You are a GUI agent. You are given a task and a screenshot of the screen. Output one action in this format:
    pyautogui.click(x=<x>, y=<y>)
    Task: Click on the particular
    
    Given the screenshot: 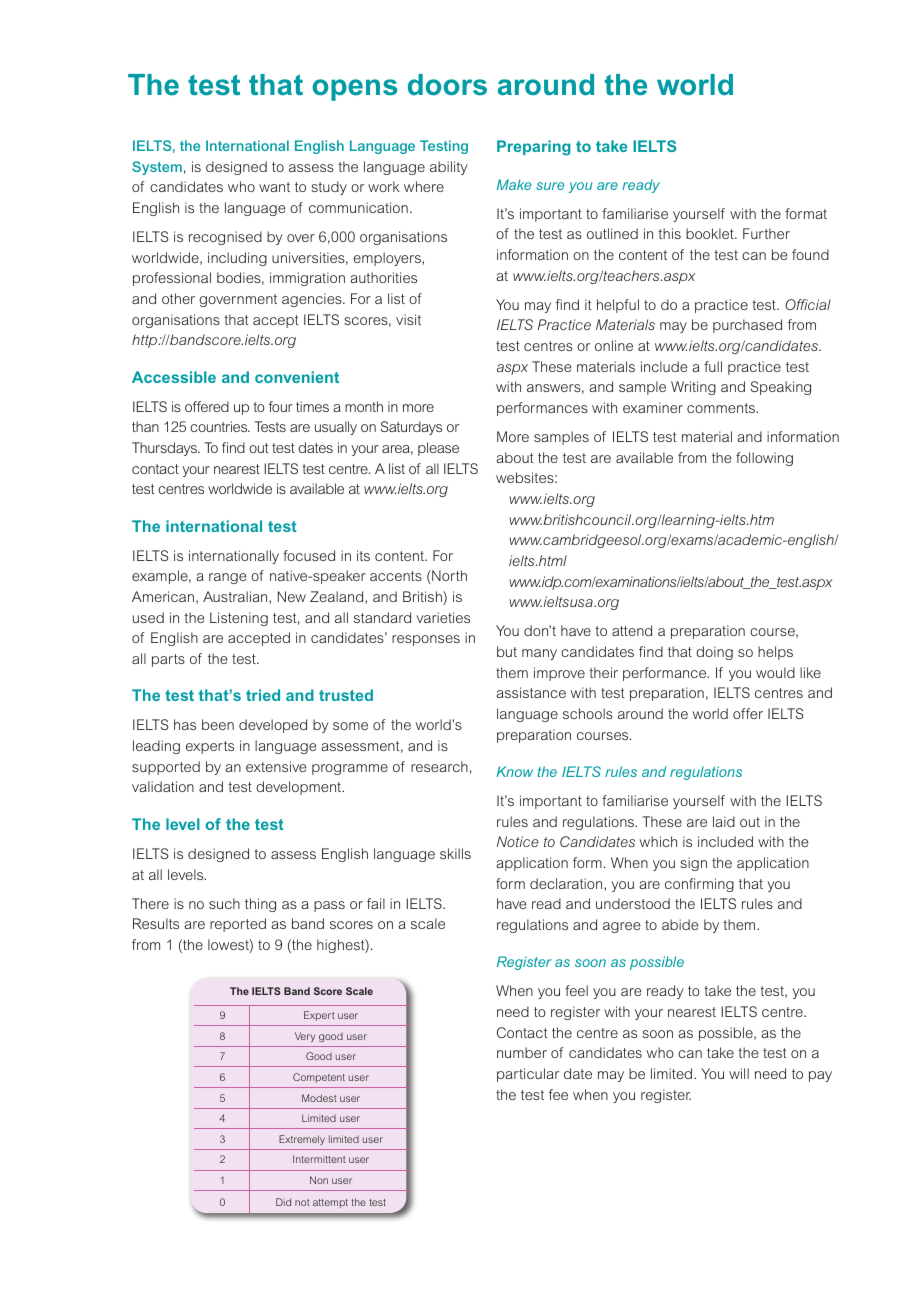 What is the action you would take?
    pyautogui.click(x=528, y=1075)
